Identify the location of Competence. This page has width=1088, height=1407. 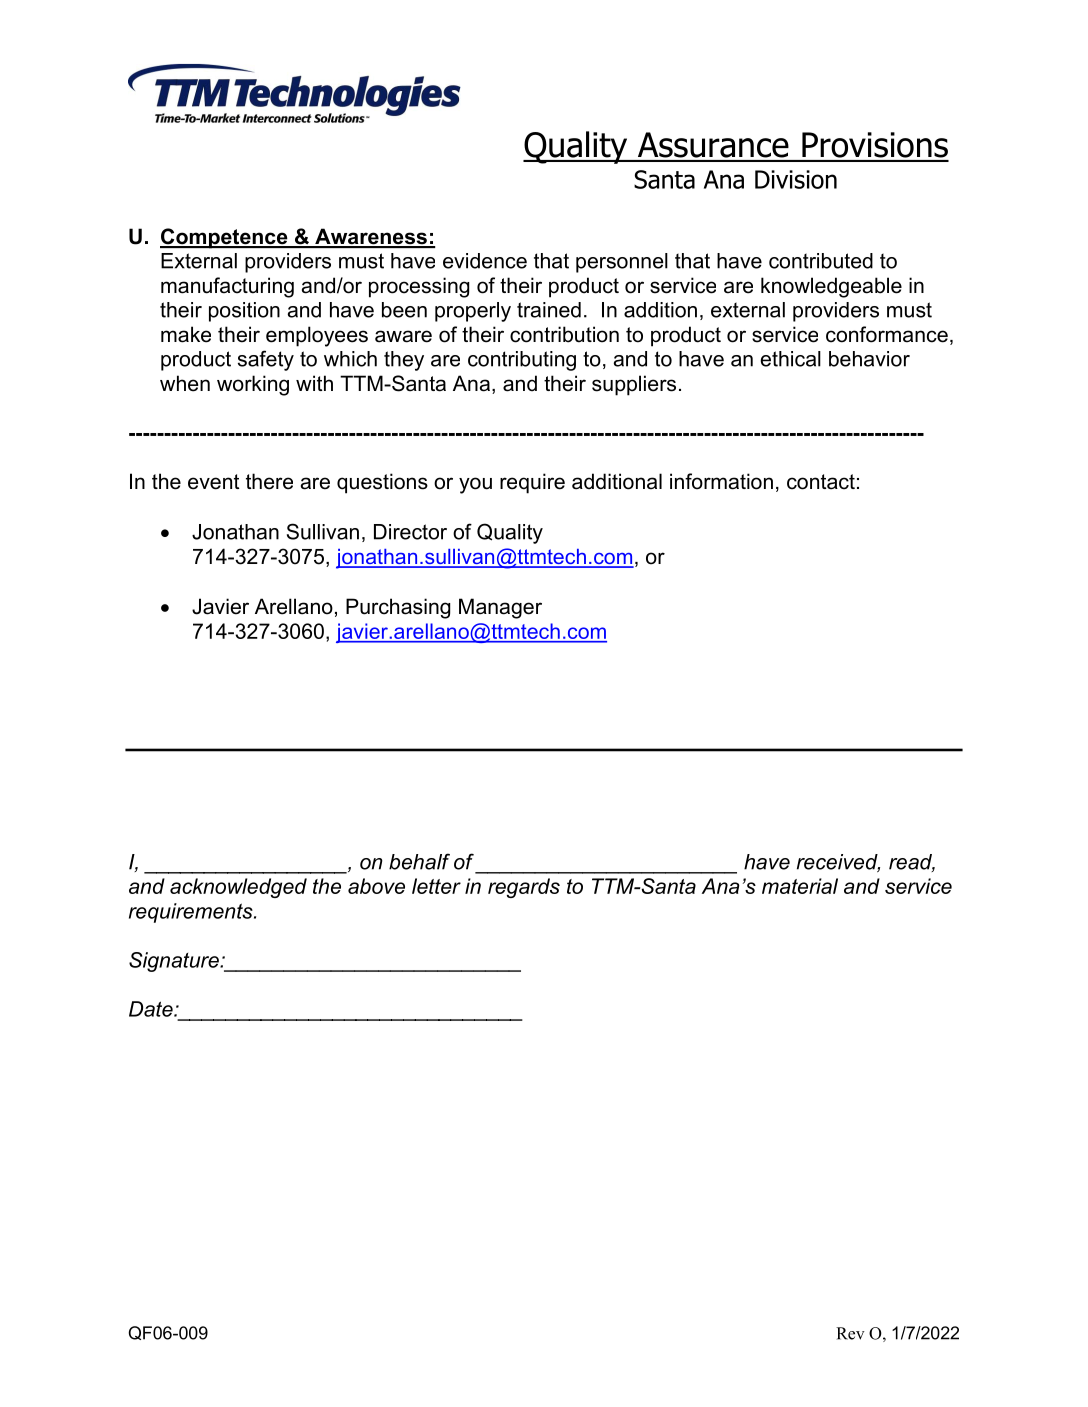
(225, 238).
